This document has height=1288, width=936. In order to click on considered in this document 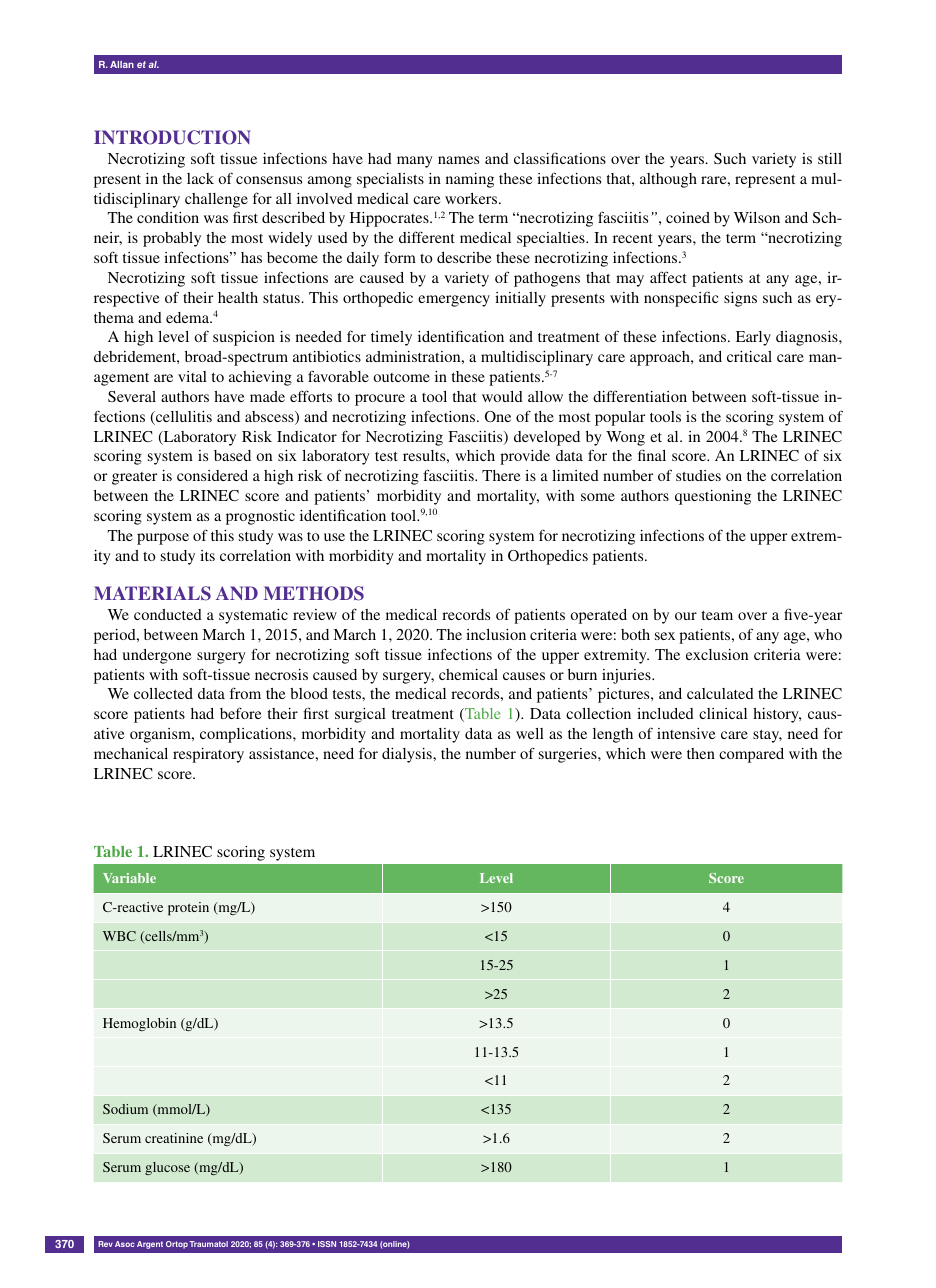, I will do `click(212, 475)`.
